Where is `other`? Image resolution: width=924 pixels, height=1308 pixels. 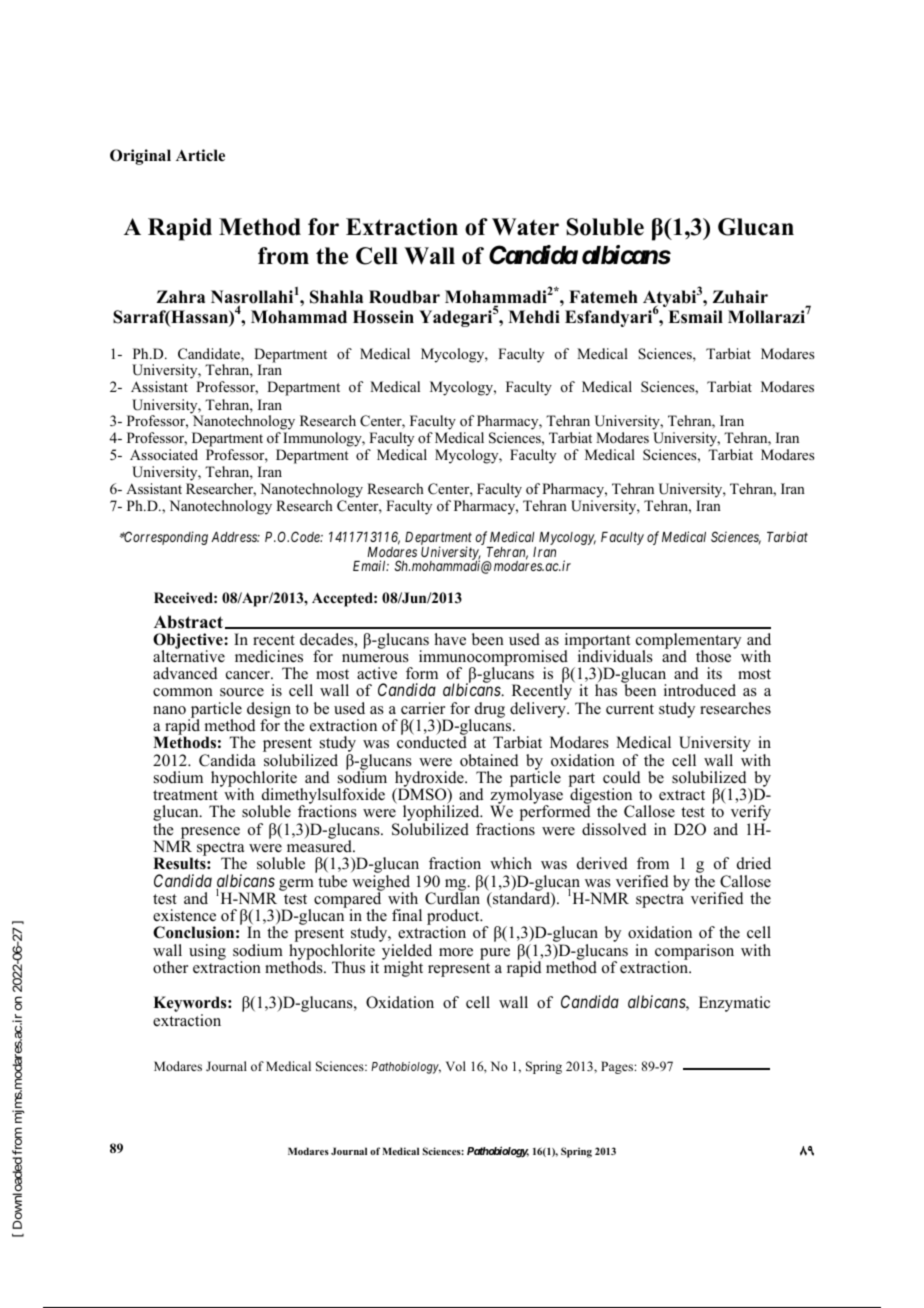 other is located at coordinates (170, 967).
